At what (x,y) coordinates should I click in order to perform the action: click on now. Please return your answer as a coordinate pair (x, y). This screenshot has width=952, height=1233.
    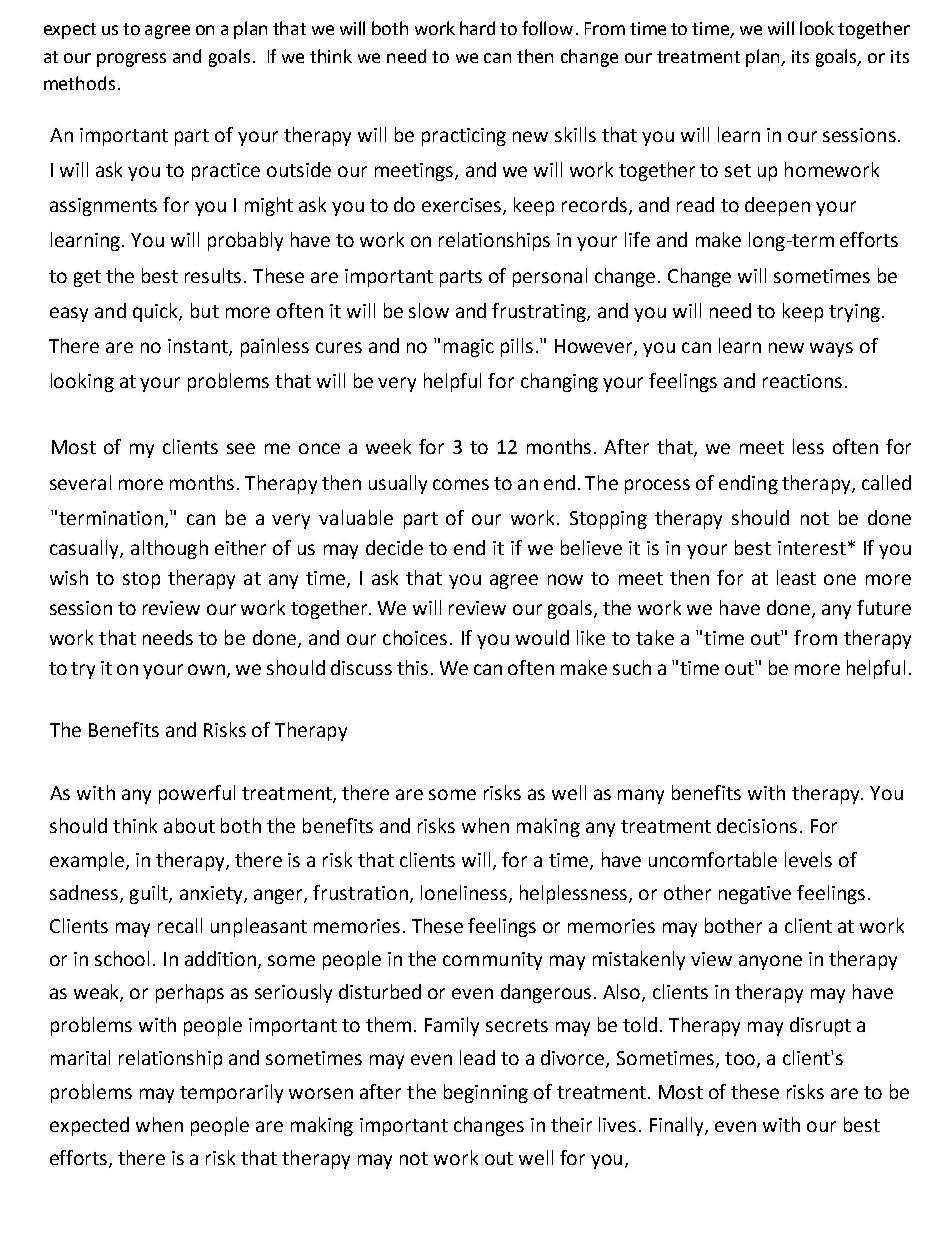
    Looking at the image, I should click on (565, 579).
